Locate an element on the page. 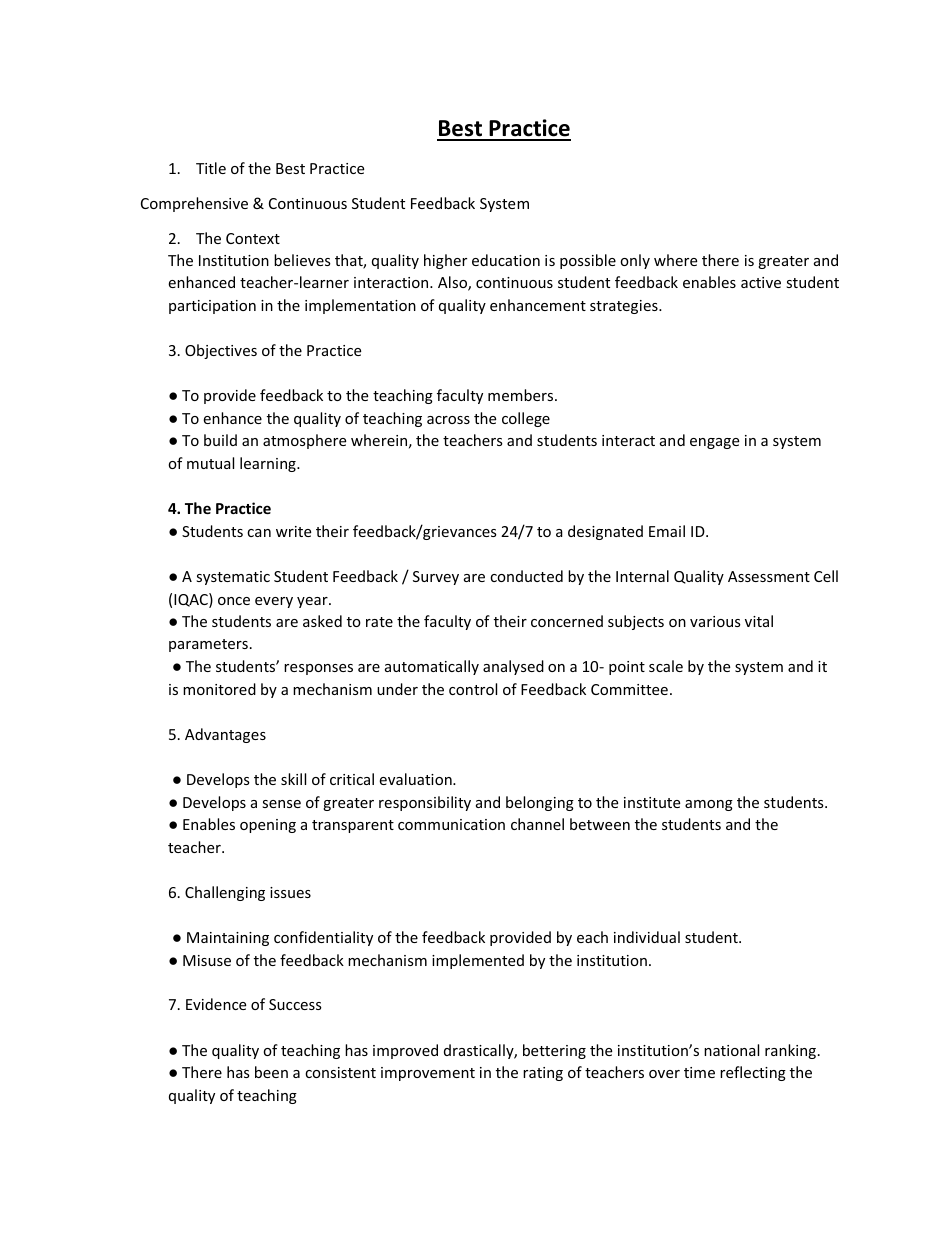  atmosphere is located at coordinates (304, 441).
